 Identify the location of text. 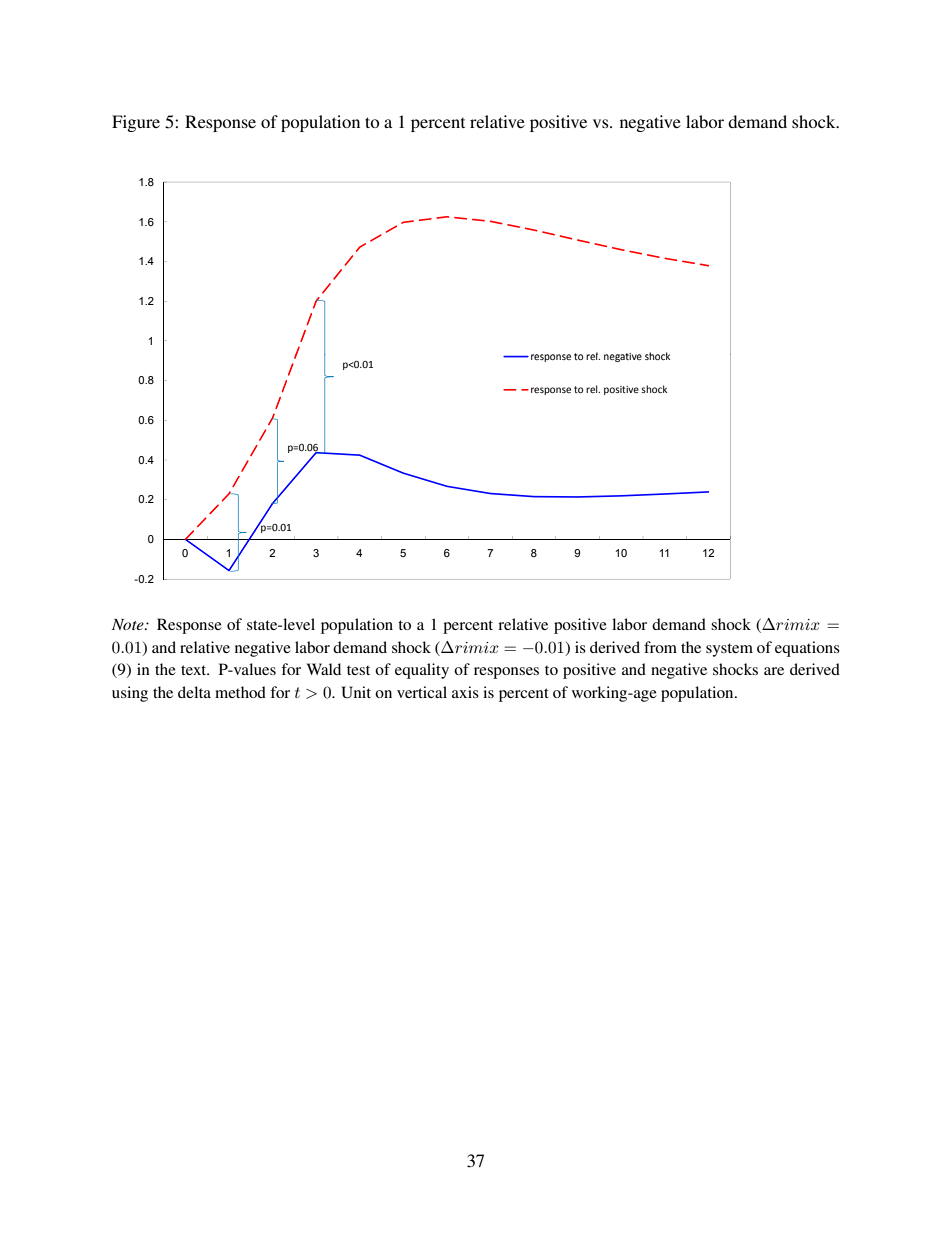
(195, 670).
